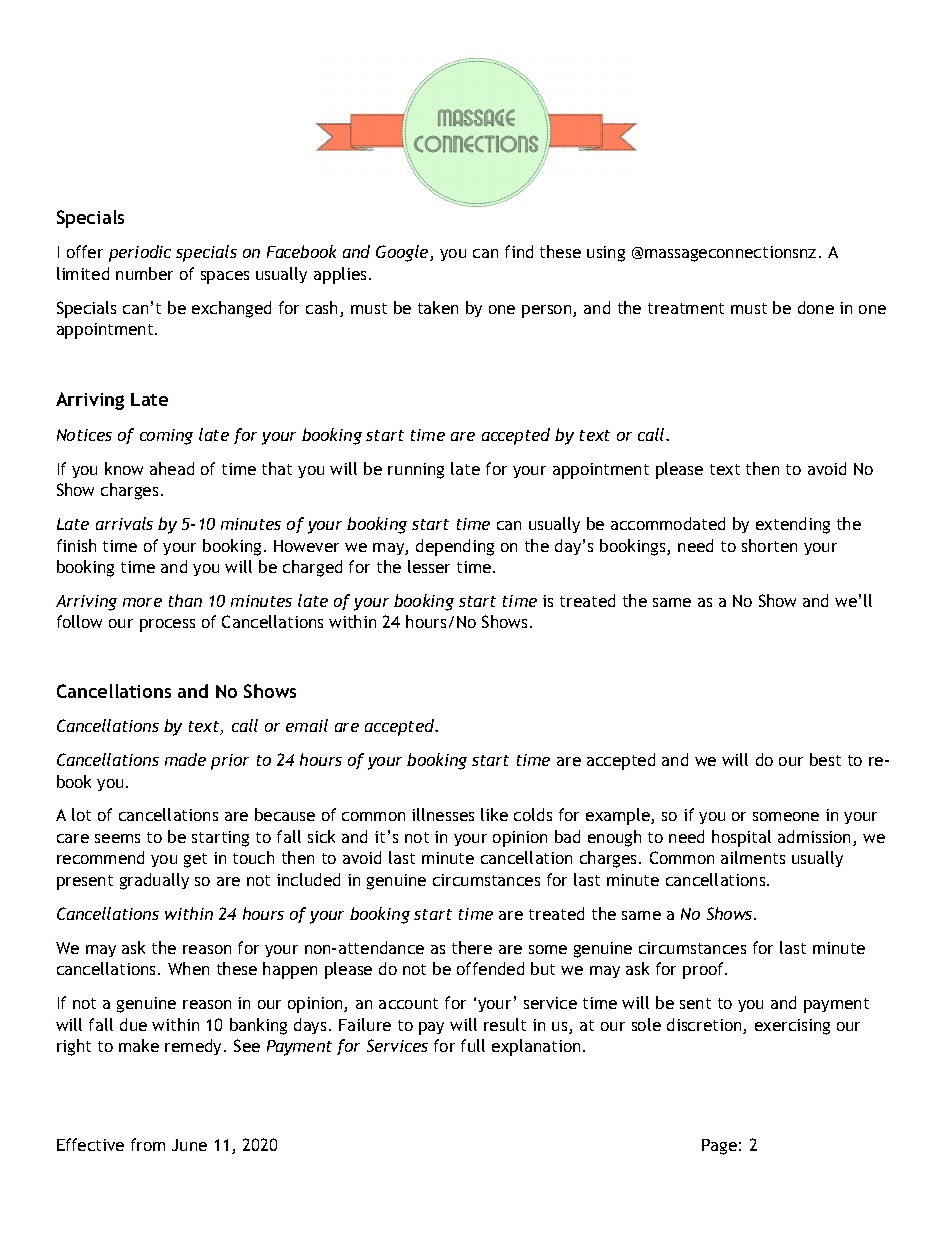 The width and height of the screenshot is (952, 1233). What do you see at coordinates (148, 1144) in the screenshot?
I see `from` at bounding box center [148, 1144].
